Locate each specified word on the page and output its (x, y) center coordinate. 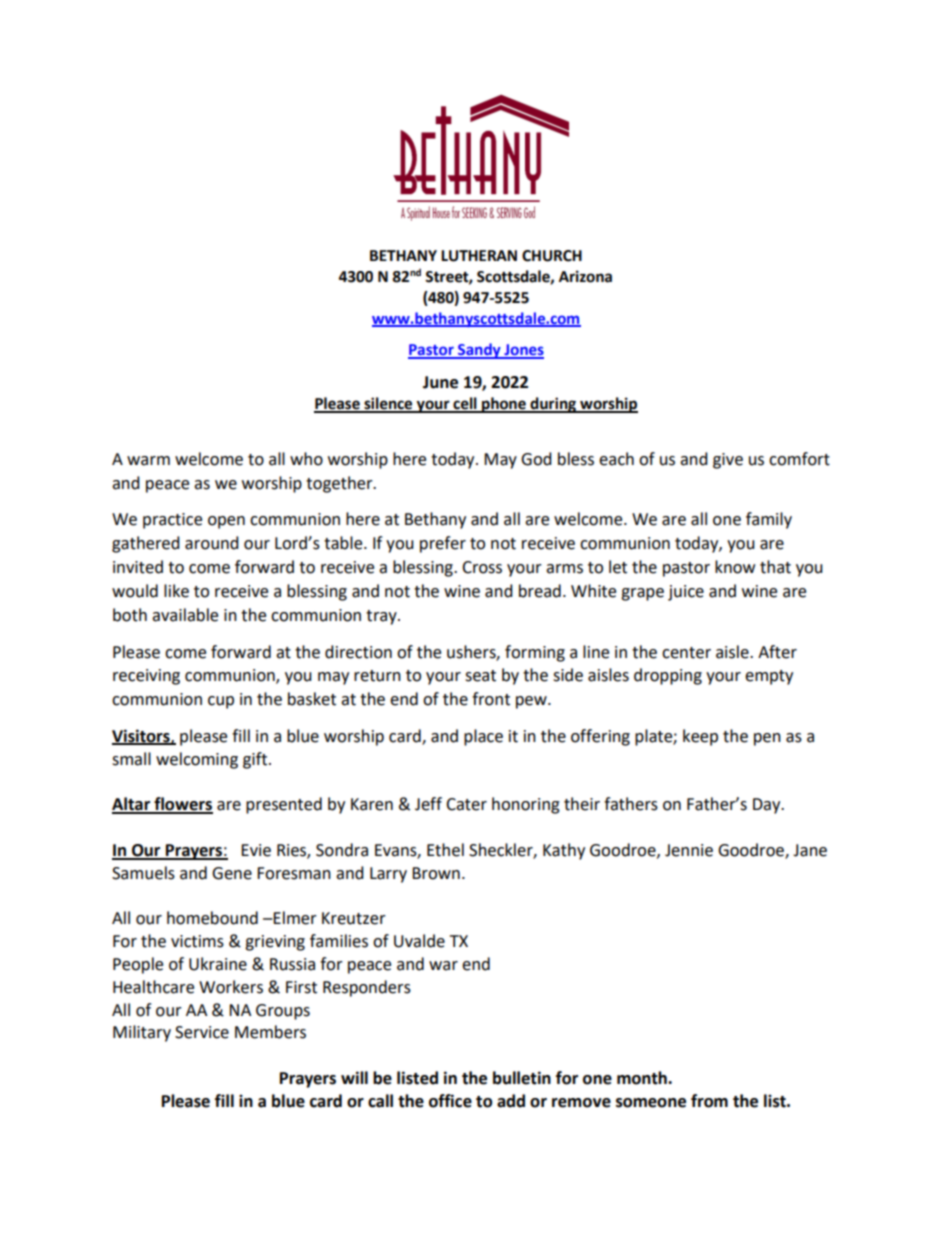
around (212, 543)
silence (388, 404)
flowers (182, 805)
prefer (443, 544)
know (735, 567)
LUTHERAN (479, 256)
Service (202, 1032)
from (709, 1101)
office (450, 1101)
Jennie (689, 850)
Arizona (585, 276)
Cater (466, 804)
